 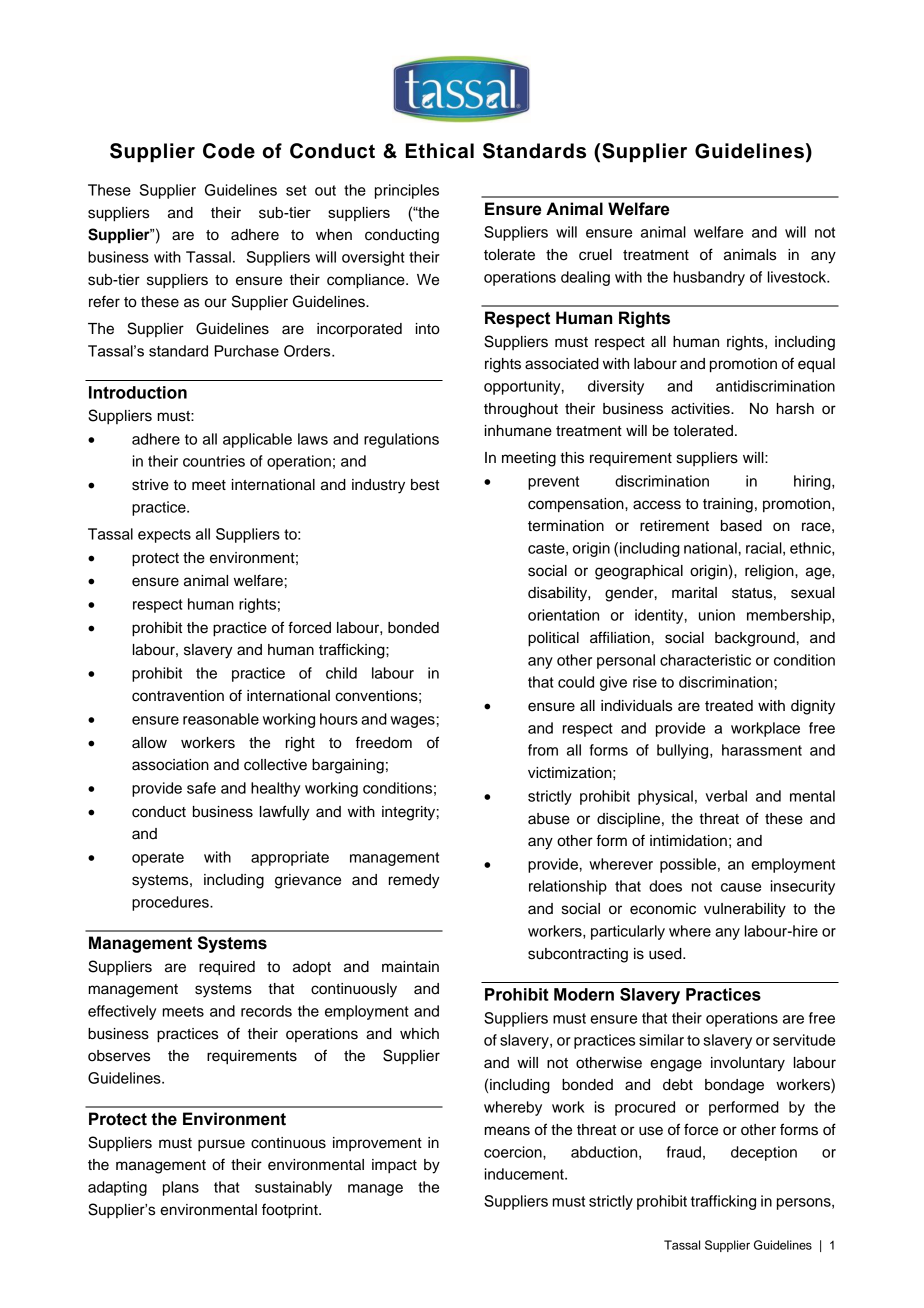 I want to click on coercion, so click(x=514, y=1152).
